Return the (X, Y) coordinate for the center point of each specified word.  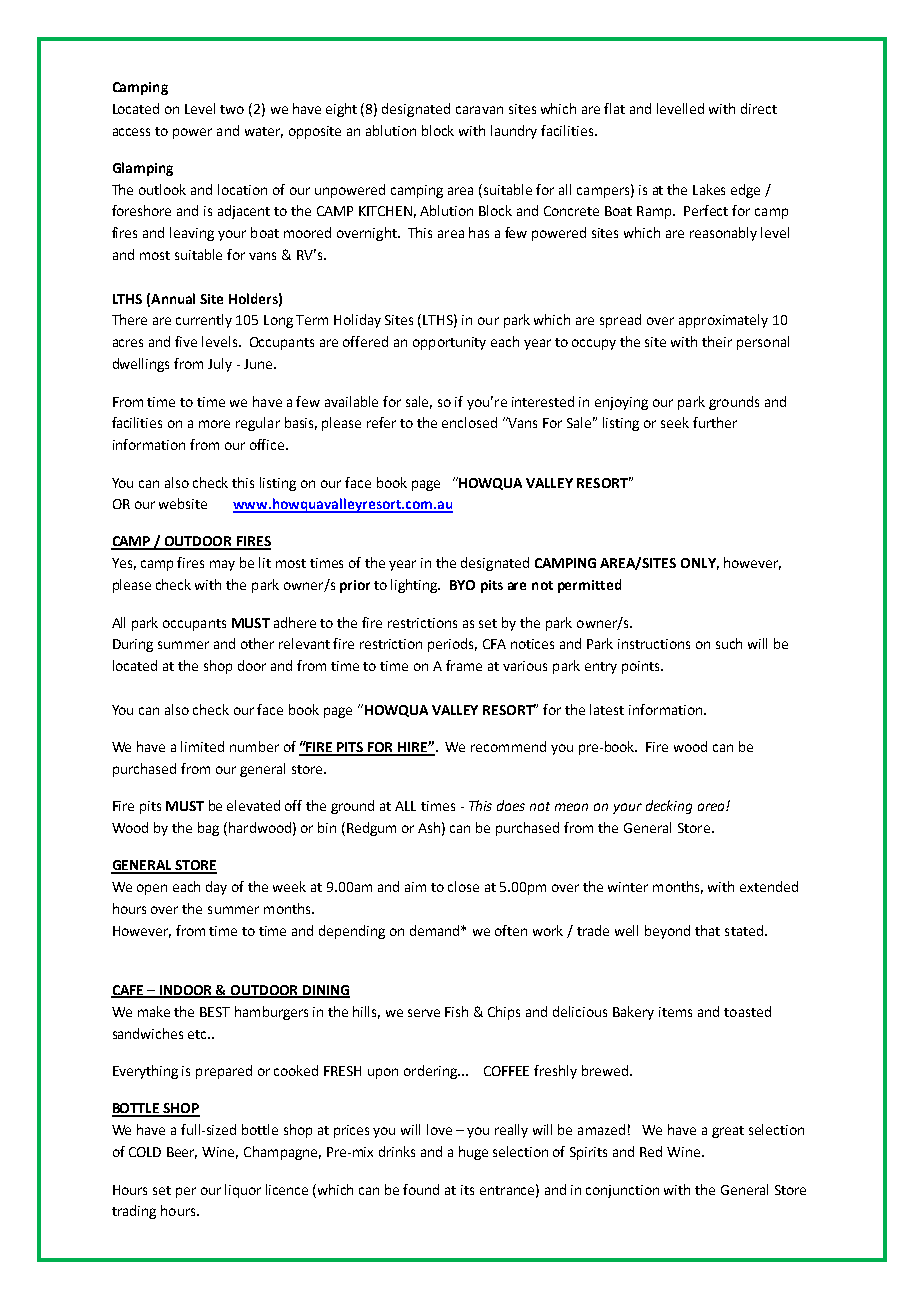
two (232, 109)
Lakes (709, 189)
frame (464, 665)
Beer (182, 1153)
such (729, 643)
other (257, 643)
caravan (479, 110)
